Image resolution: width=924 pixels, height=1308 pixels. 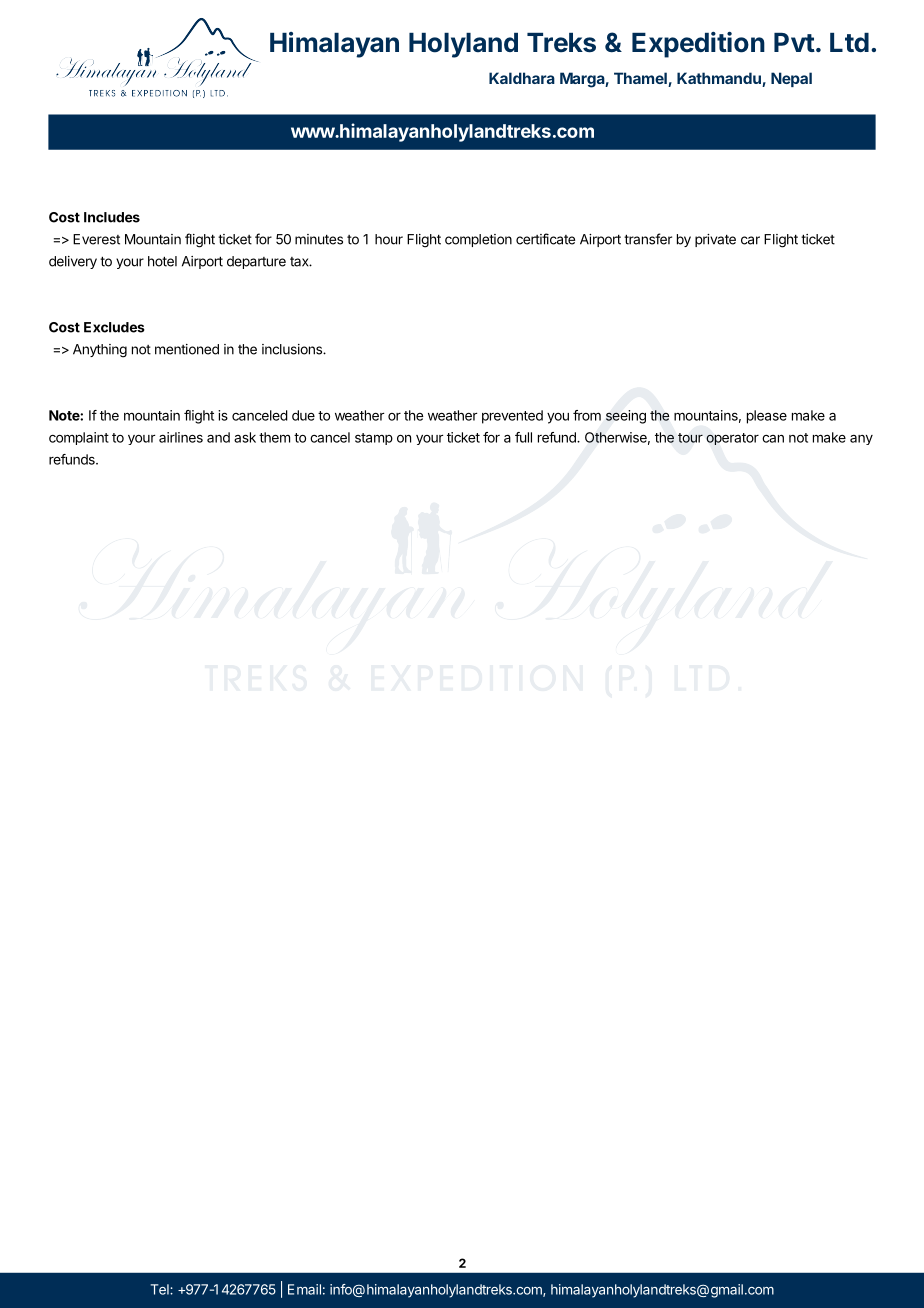 What do you see at coordinates (791, 79) in the screenshot?
I see `Nepal` at bounding box center [791, 79].
